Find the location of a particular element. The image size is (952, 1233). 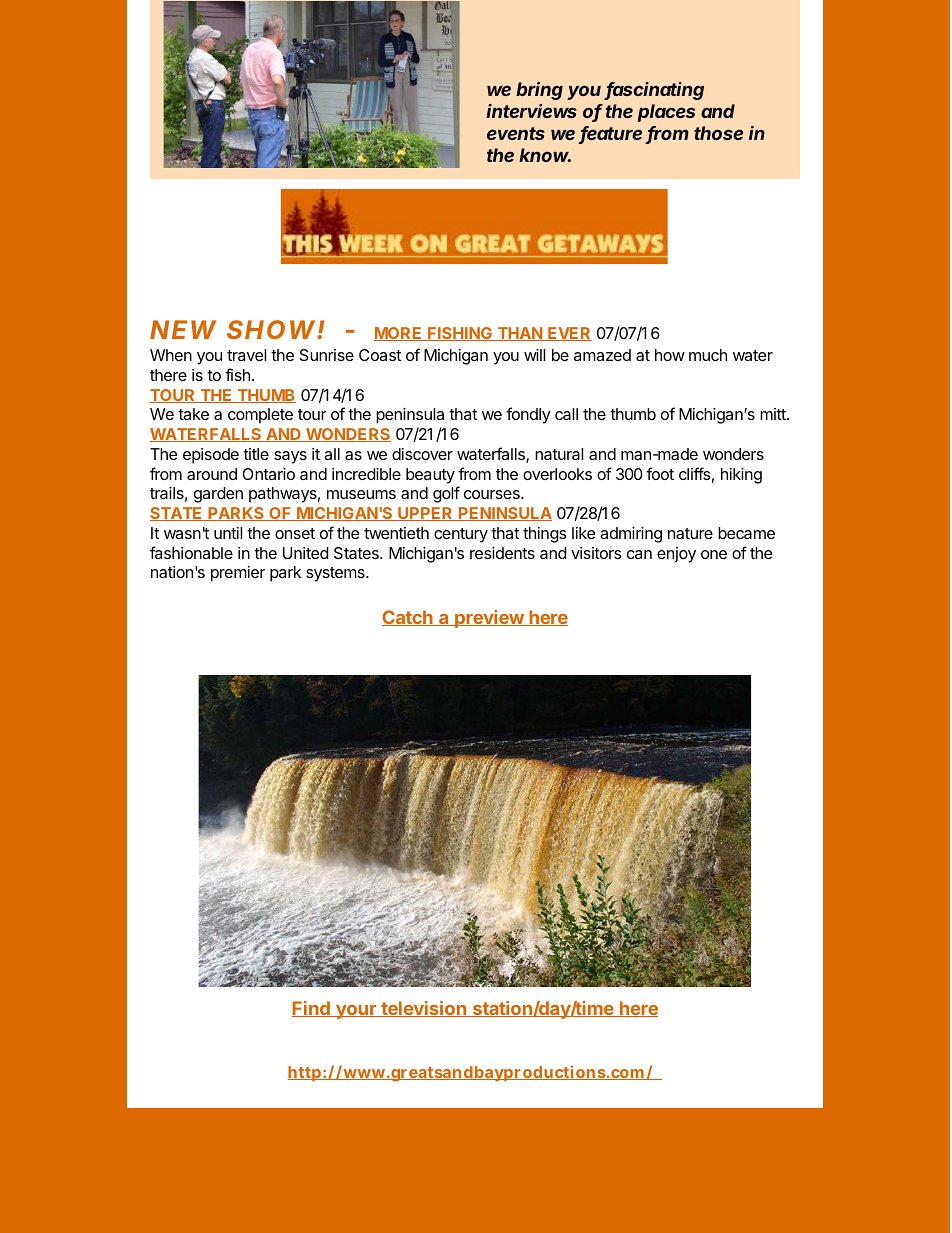

Find is located at coordinates (311, 1009).
